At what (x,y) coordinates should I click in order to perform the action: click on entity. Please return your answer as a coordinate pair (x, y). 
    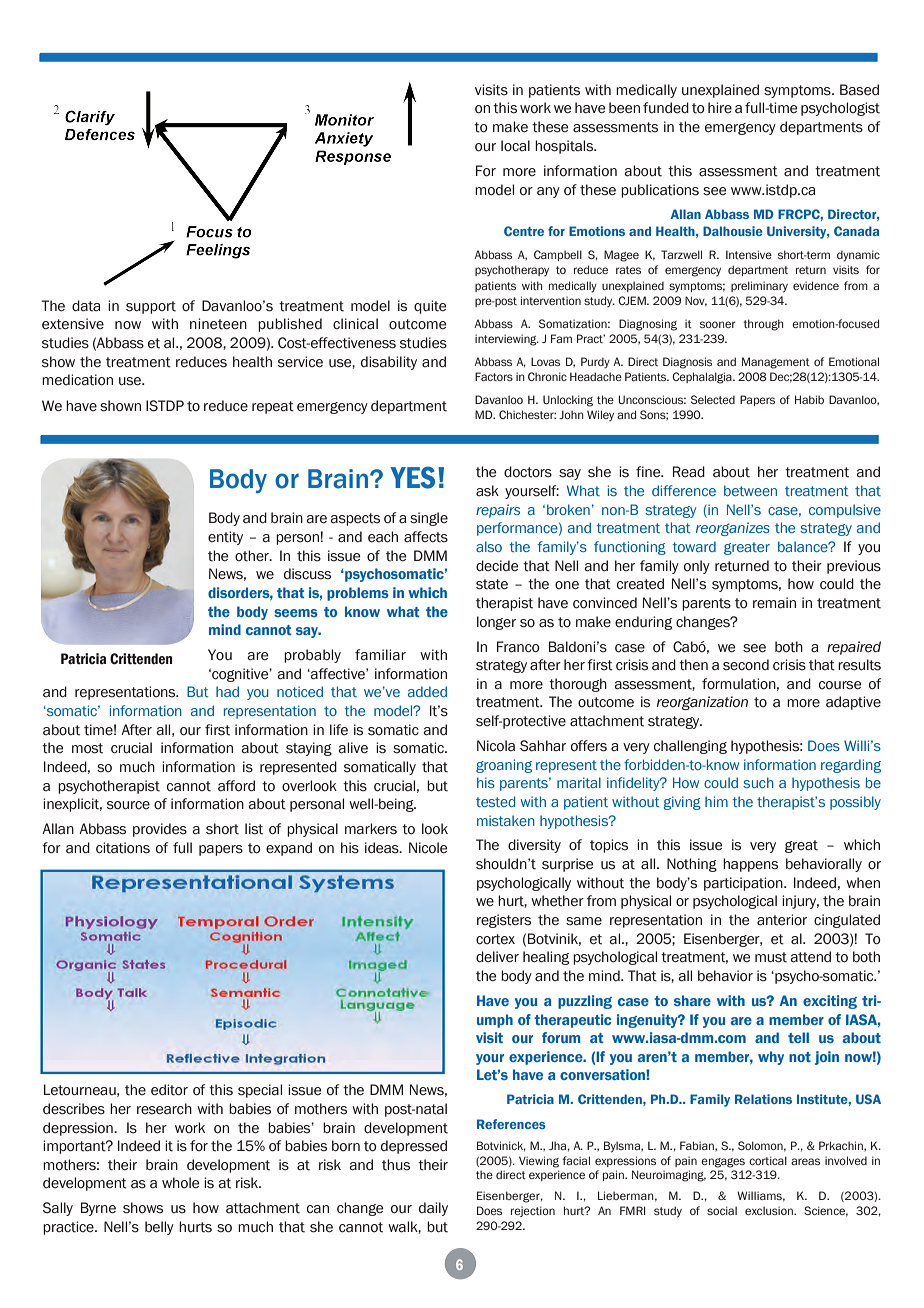
    Looking at the image, I should click on (225, 538).
